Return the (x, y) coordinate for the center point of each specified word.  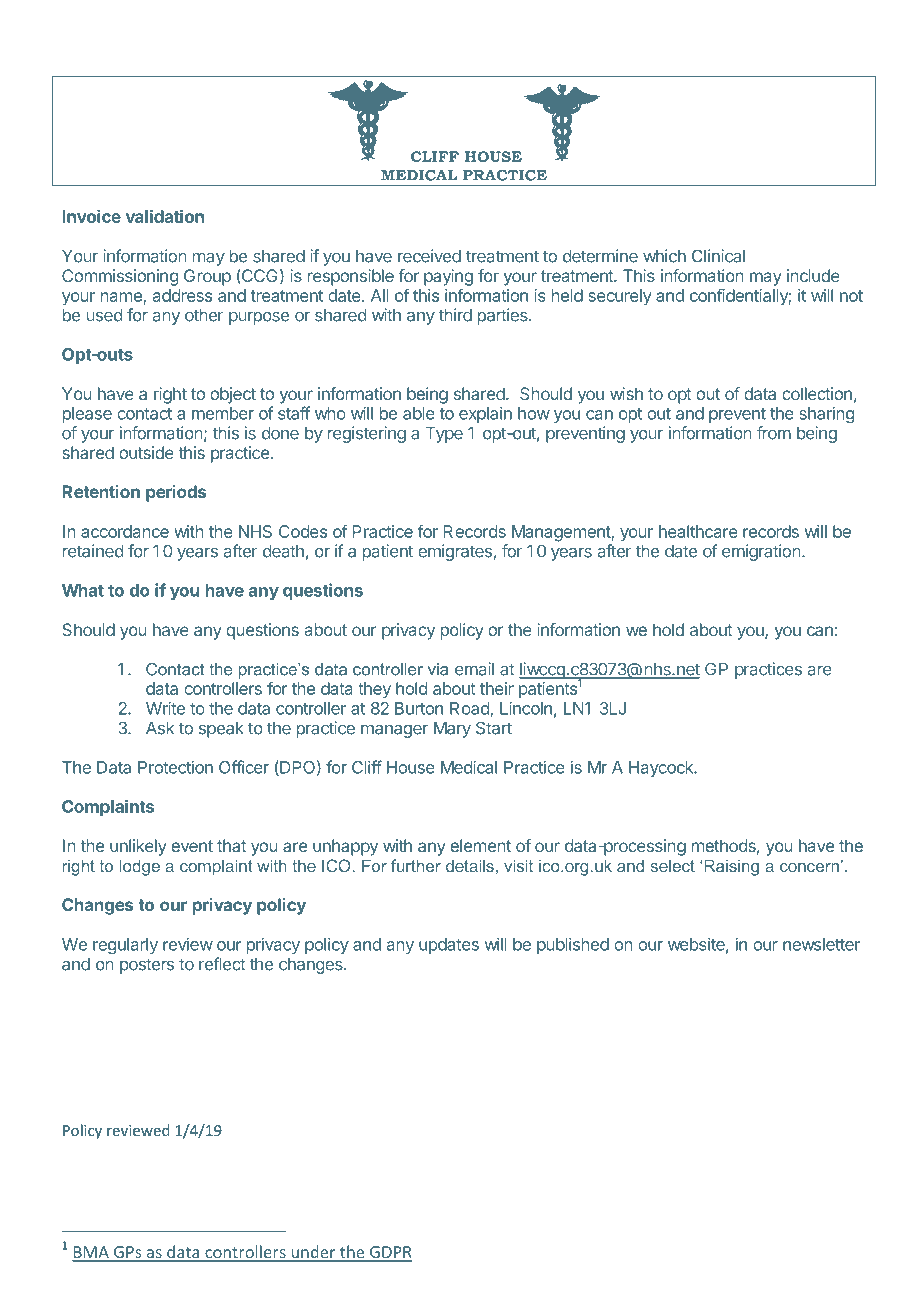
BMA (91, 1253)
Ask (160, 728)
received (429, 256)
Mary (452, 730)
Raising (731, 867)
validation (165, 216)
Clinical (718, 256)
